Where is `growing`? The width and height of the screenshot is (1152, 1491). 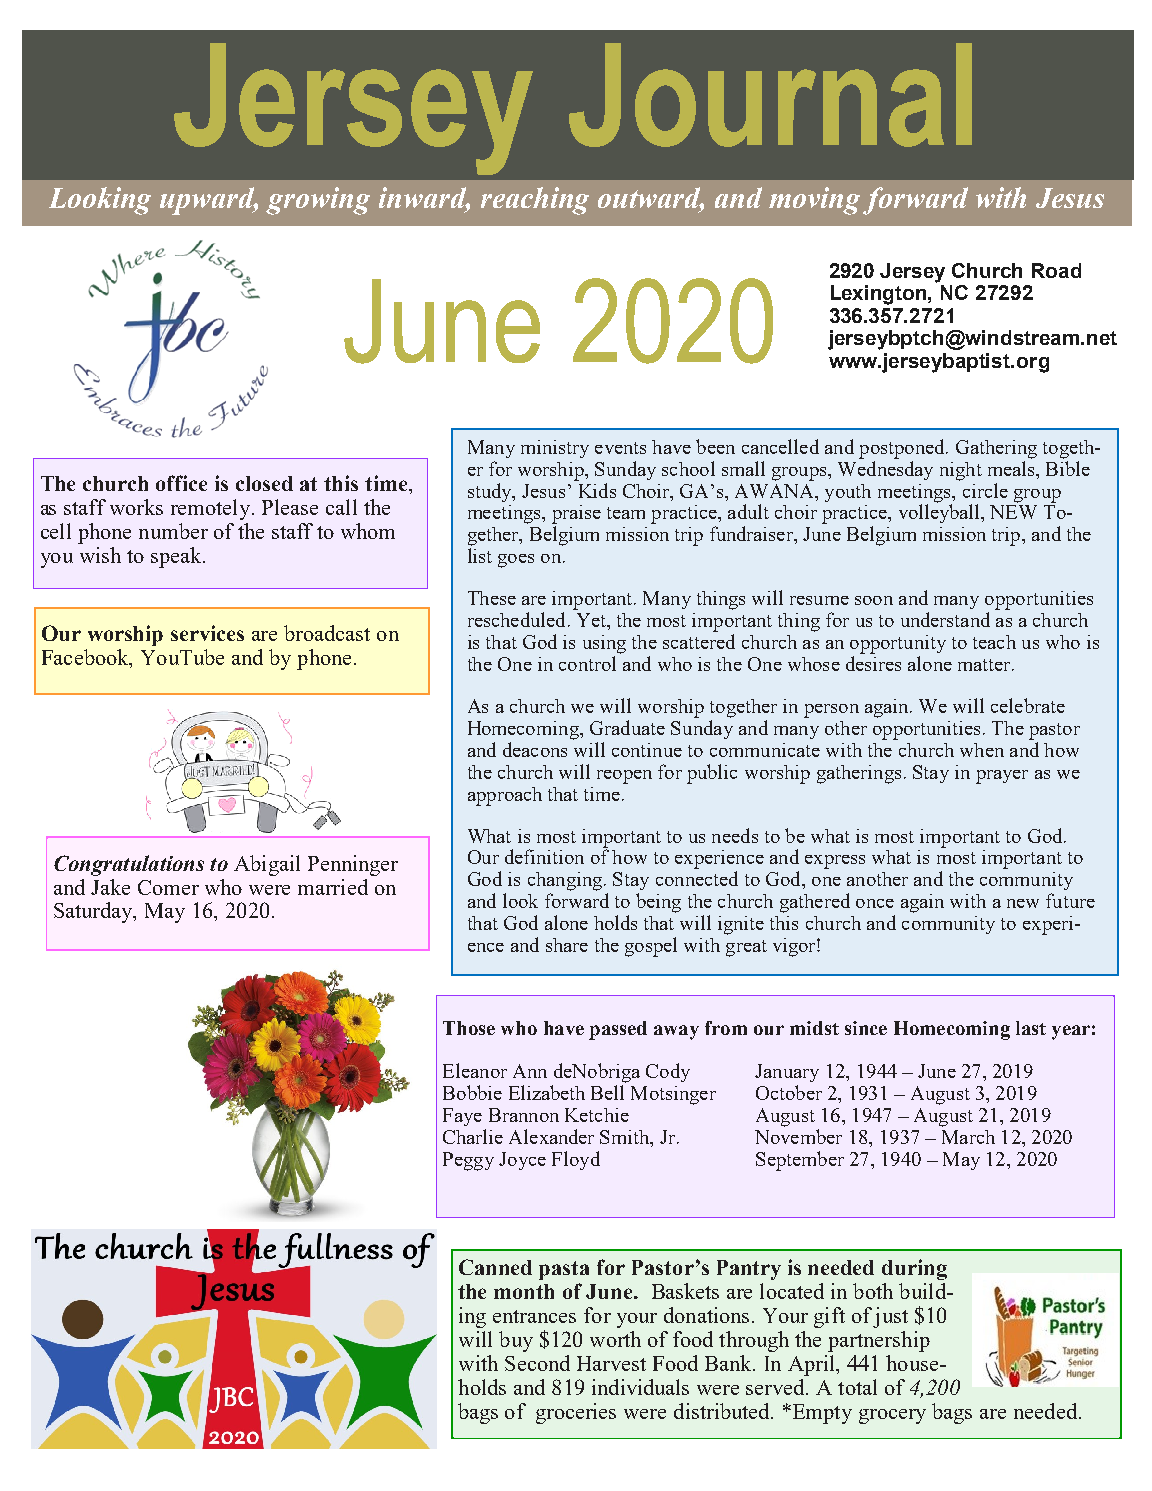
growing is located at coordinates (318, 201).
